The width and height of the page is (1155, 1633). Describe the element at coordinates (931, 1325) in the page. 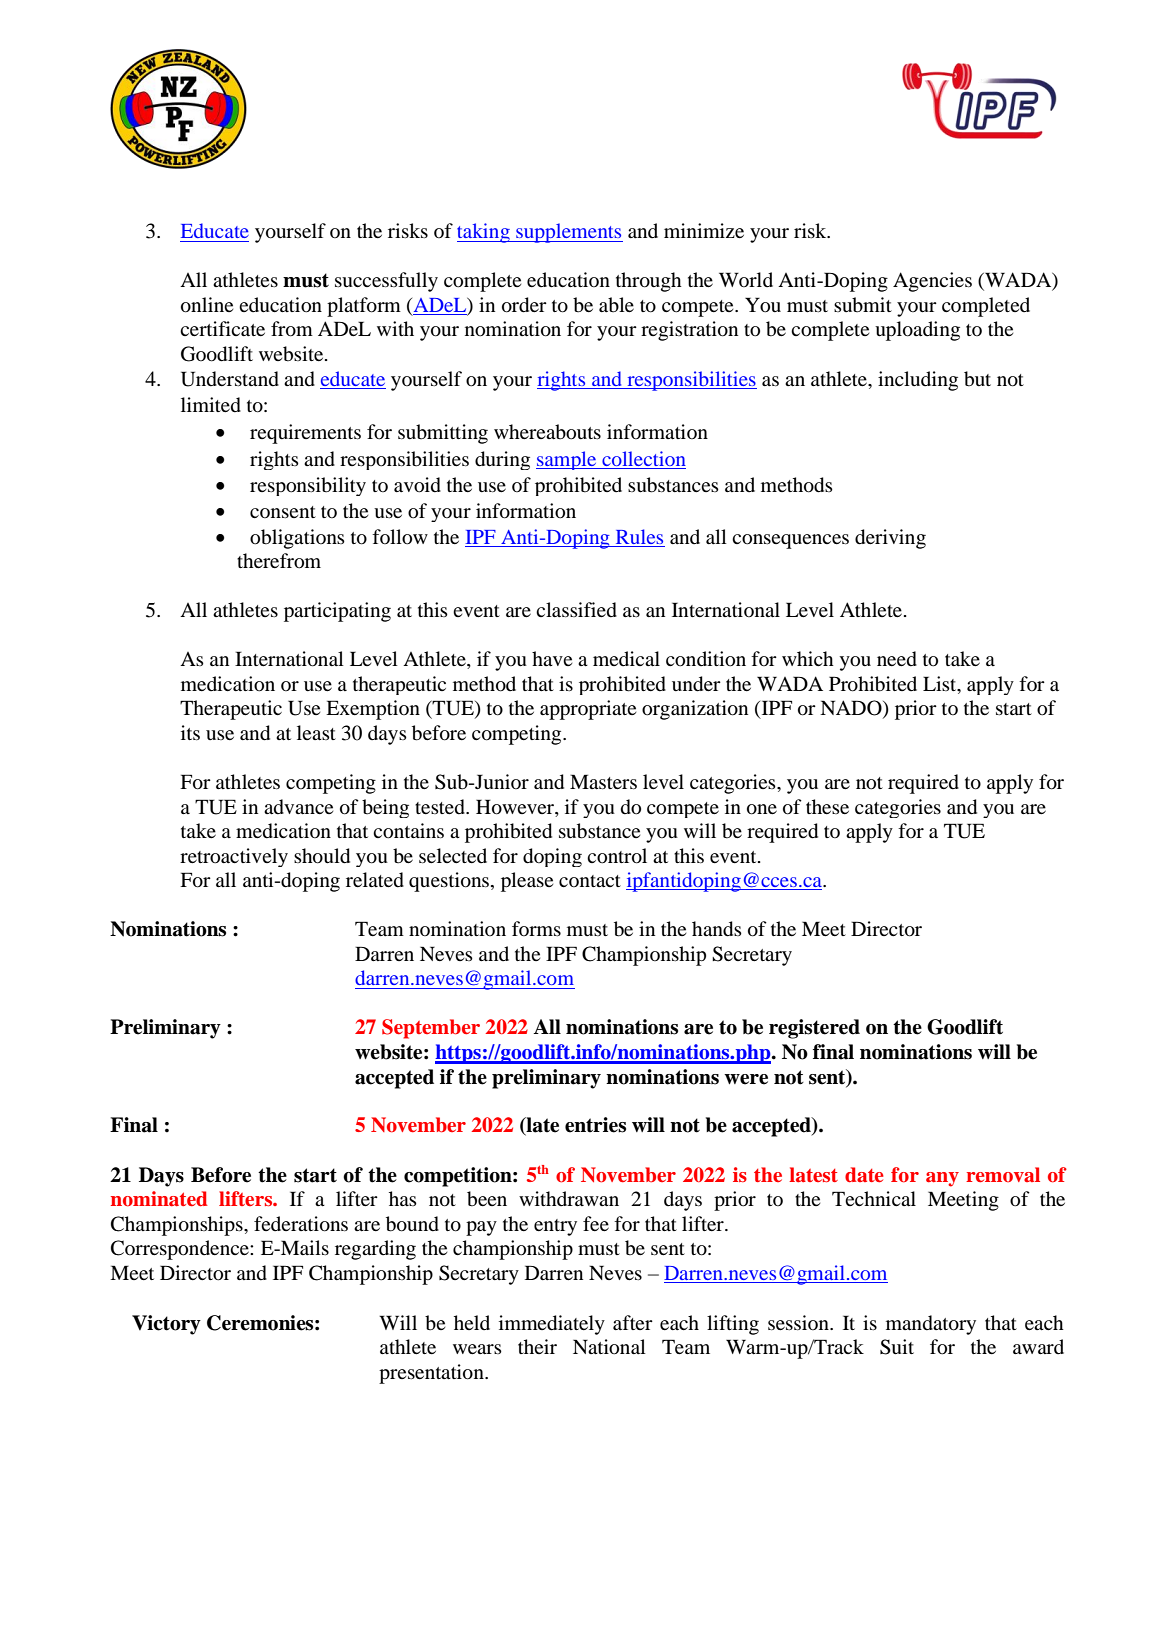

I see `mandatory` at that location.
